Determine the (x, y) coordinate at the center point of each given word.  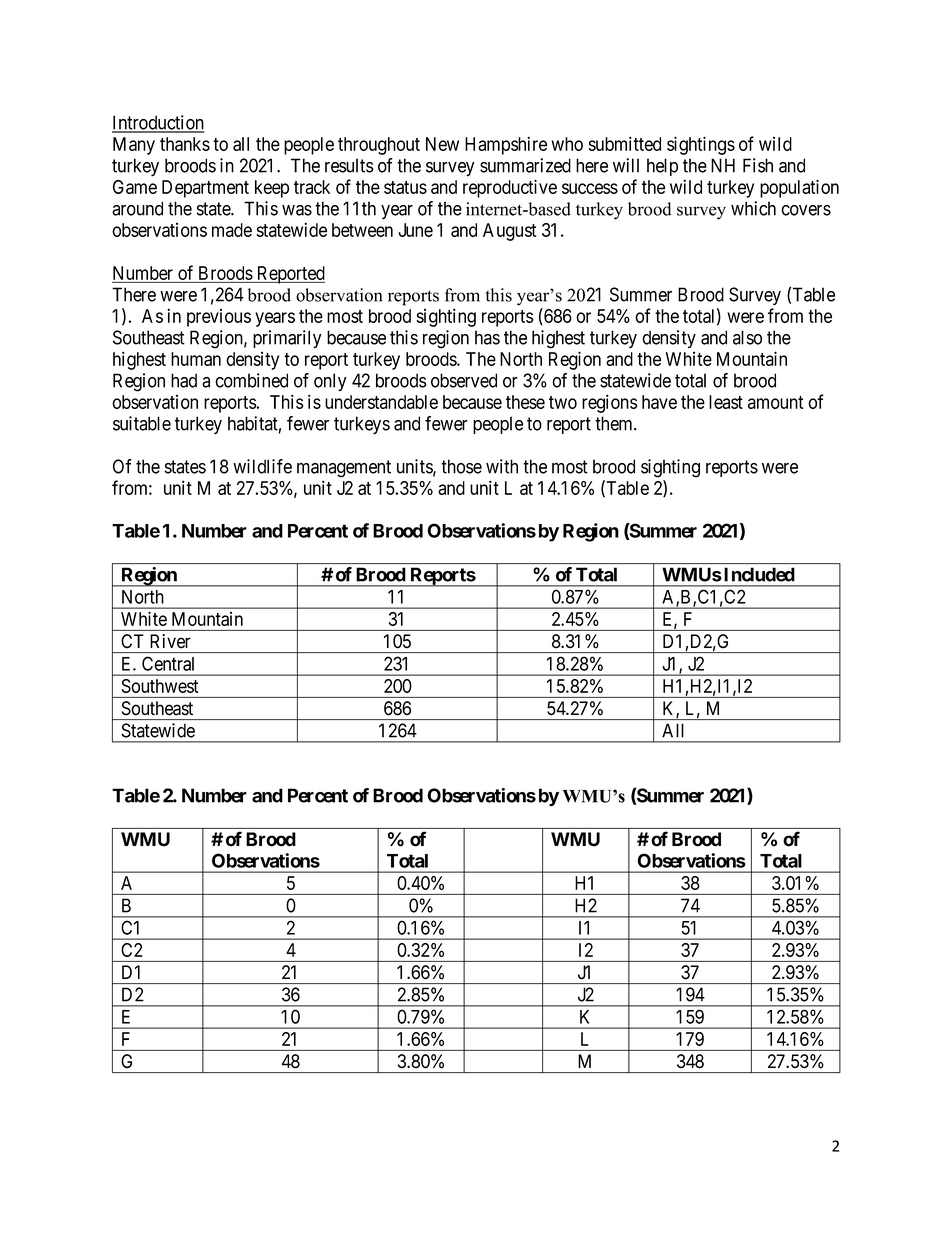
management (344, 469)
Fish (758, 165)
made (232, 230)
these (525, 402)
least (726, 402)
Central (168, 664)
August (510, 232)
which (753, 208)
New (442, 144)
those (461, 466)
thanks (185, 144)
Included (759, 574)
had (184, 380)
